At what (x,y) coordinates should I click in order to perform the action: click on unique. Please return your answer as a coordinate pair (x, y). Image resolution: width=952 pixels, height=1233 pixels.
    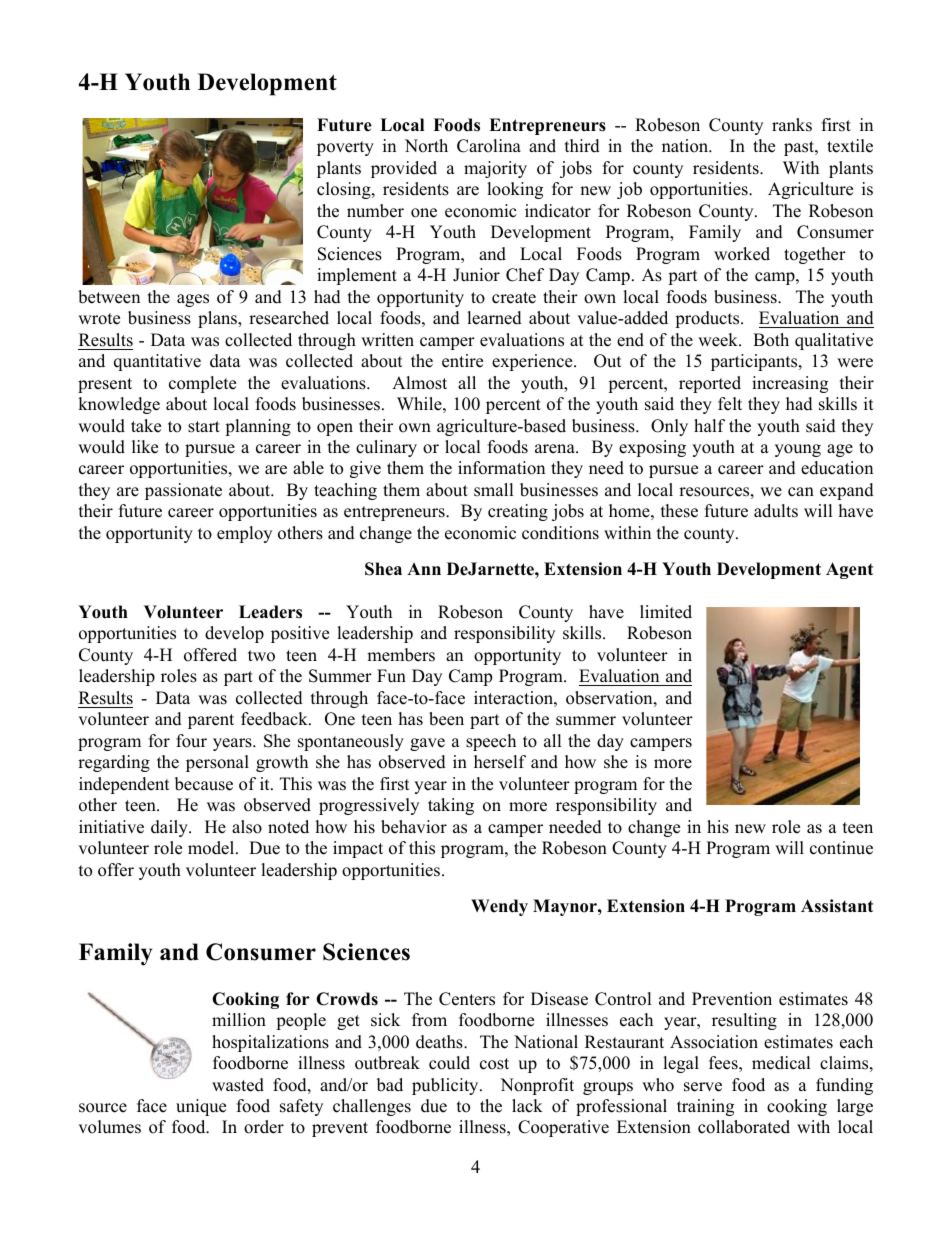
    Looking at the image, I should click on (201, 1107).
